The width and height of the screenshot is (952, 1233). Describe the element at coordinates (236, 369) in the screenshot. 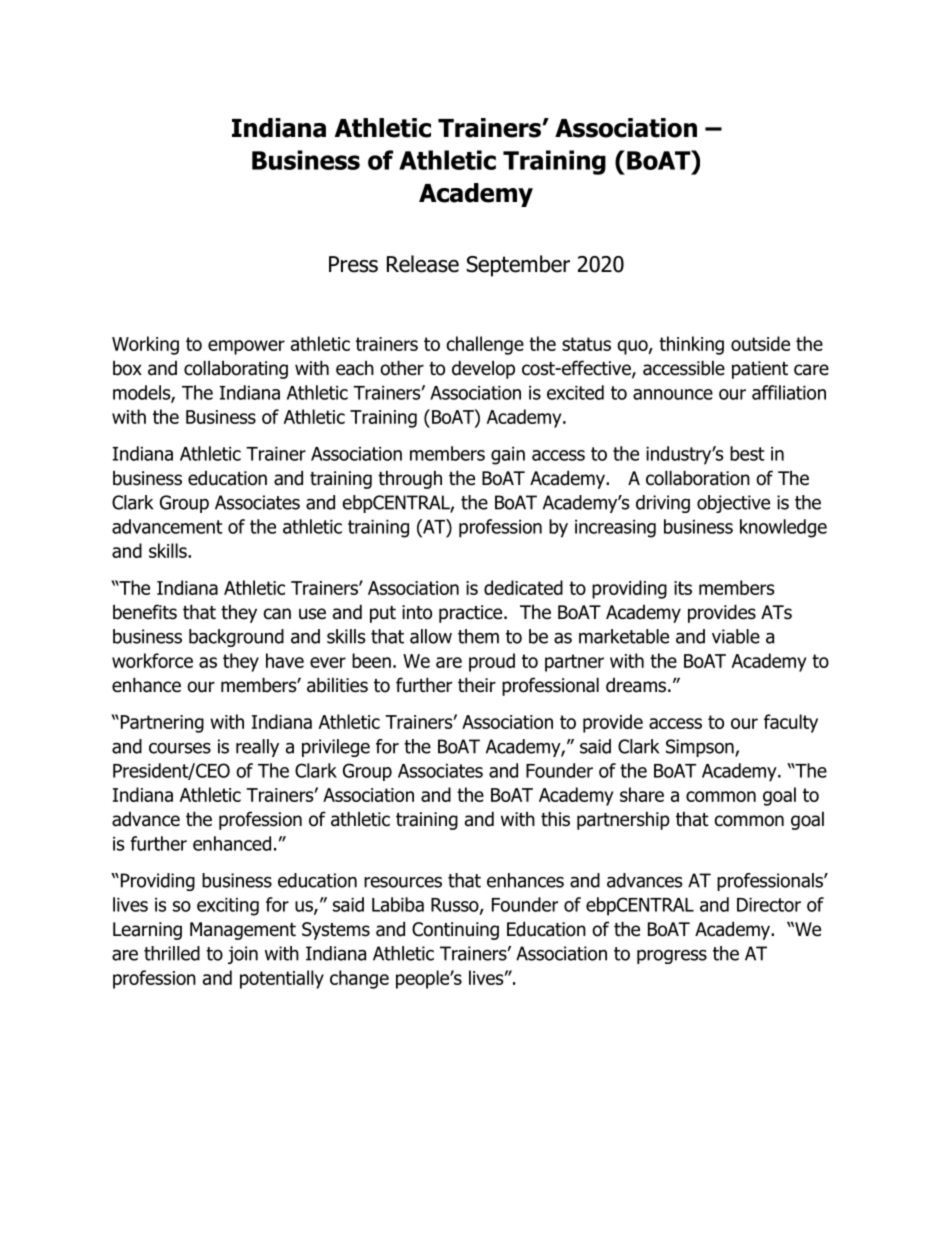

I see `collaborating` at that location.
